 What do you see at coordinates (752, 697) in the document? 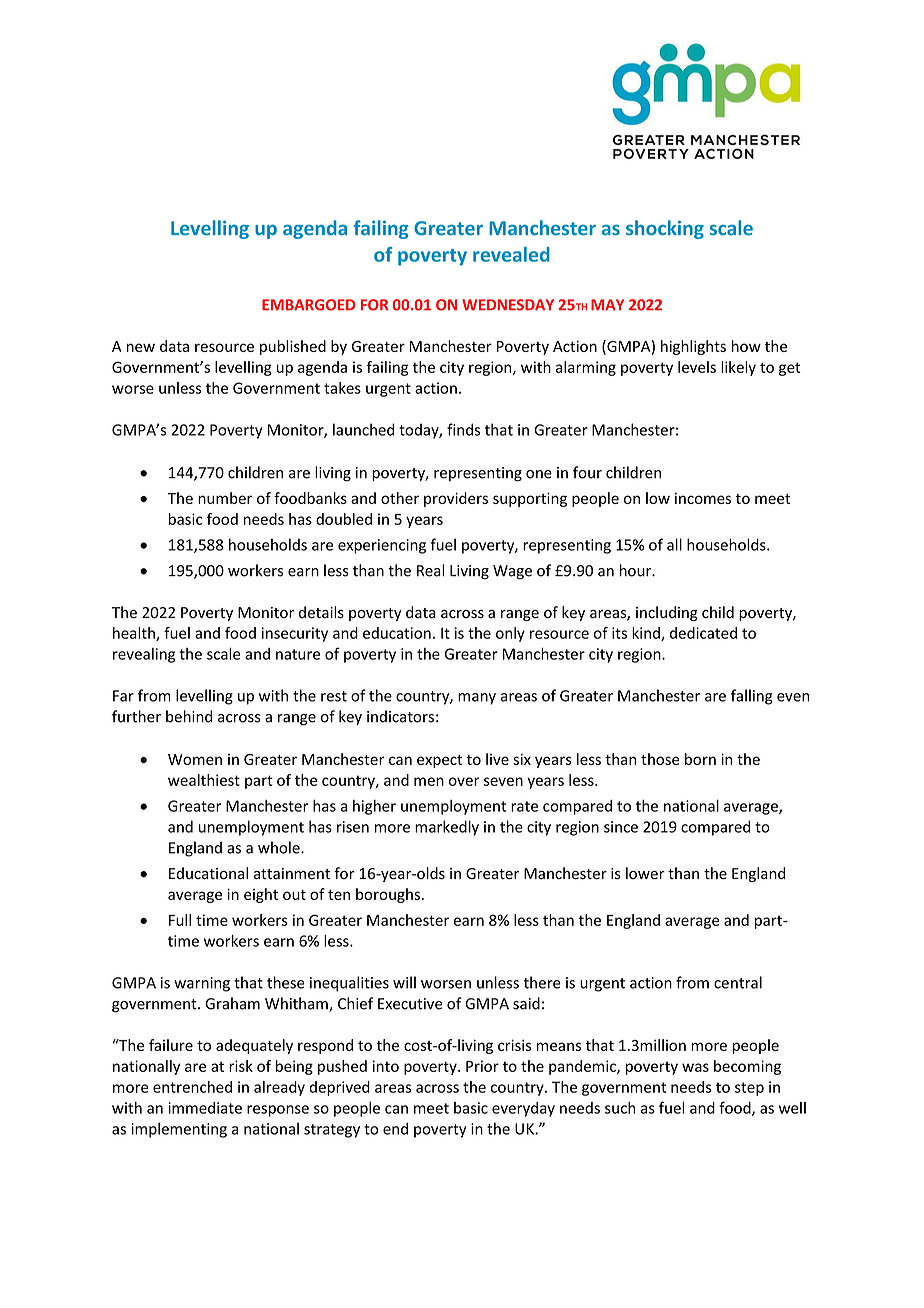
I see `falling` at bounding box center [752, 697].
